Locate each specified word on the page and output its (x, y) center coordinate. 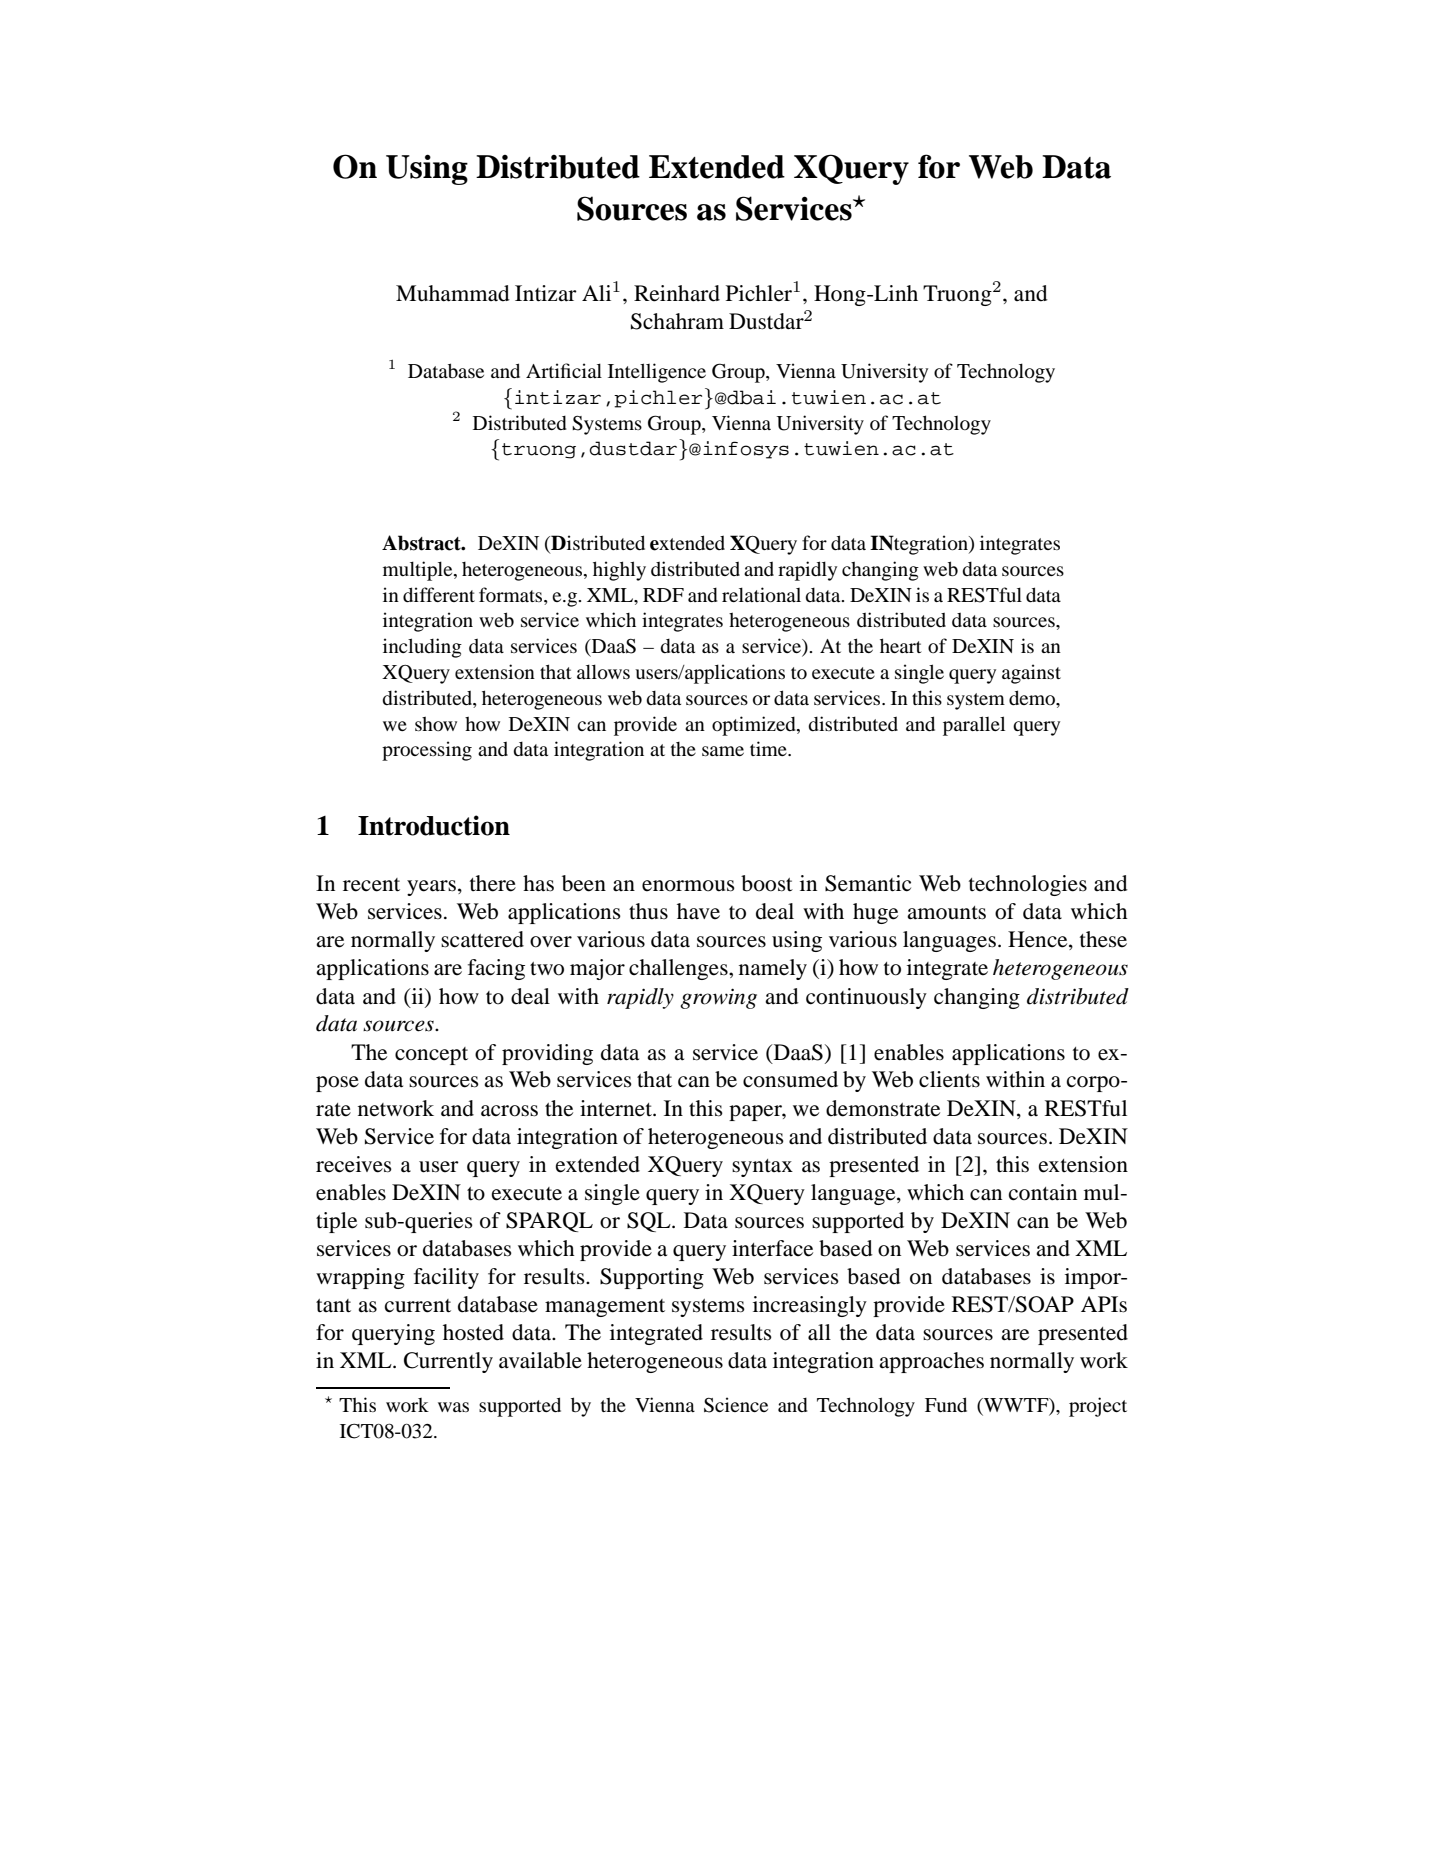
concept (431, 1056)
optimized (755, 726)
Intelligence (657, 373)
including (422, 648)
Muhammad (453, 293)
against (1031, 674)
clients (949, 1079)
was (453, 1407)
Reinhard (677, 293)
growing (718, 998)
